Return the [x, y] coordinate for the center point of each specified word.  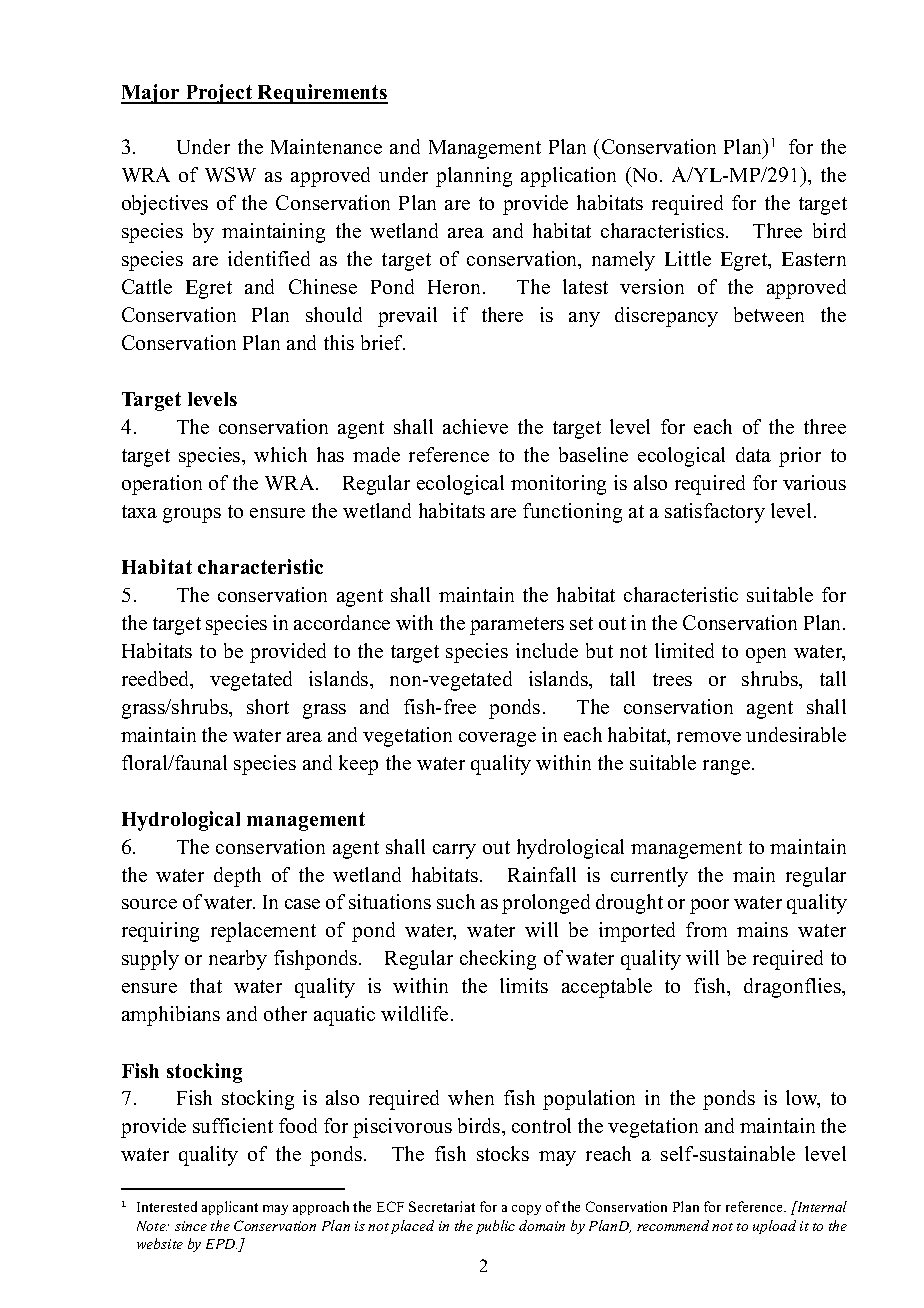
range [728, 767]
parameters [517, 626]
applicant [230, 1208]
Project [219, 94]
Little [688, 258]
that [206, 985]
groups [192, 515]
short [268, 706]
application [568, 177]
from [706, 929]
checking [498, 960]
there [502, 314]
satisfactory [715, 513]
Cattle [147, 286]
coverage [497, 739]
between [769, 314]
